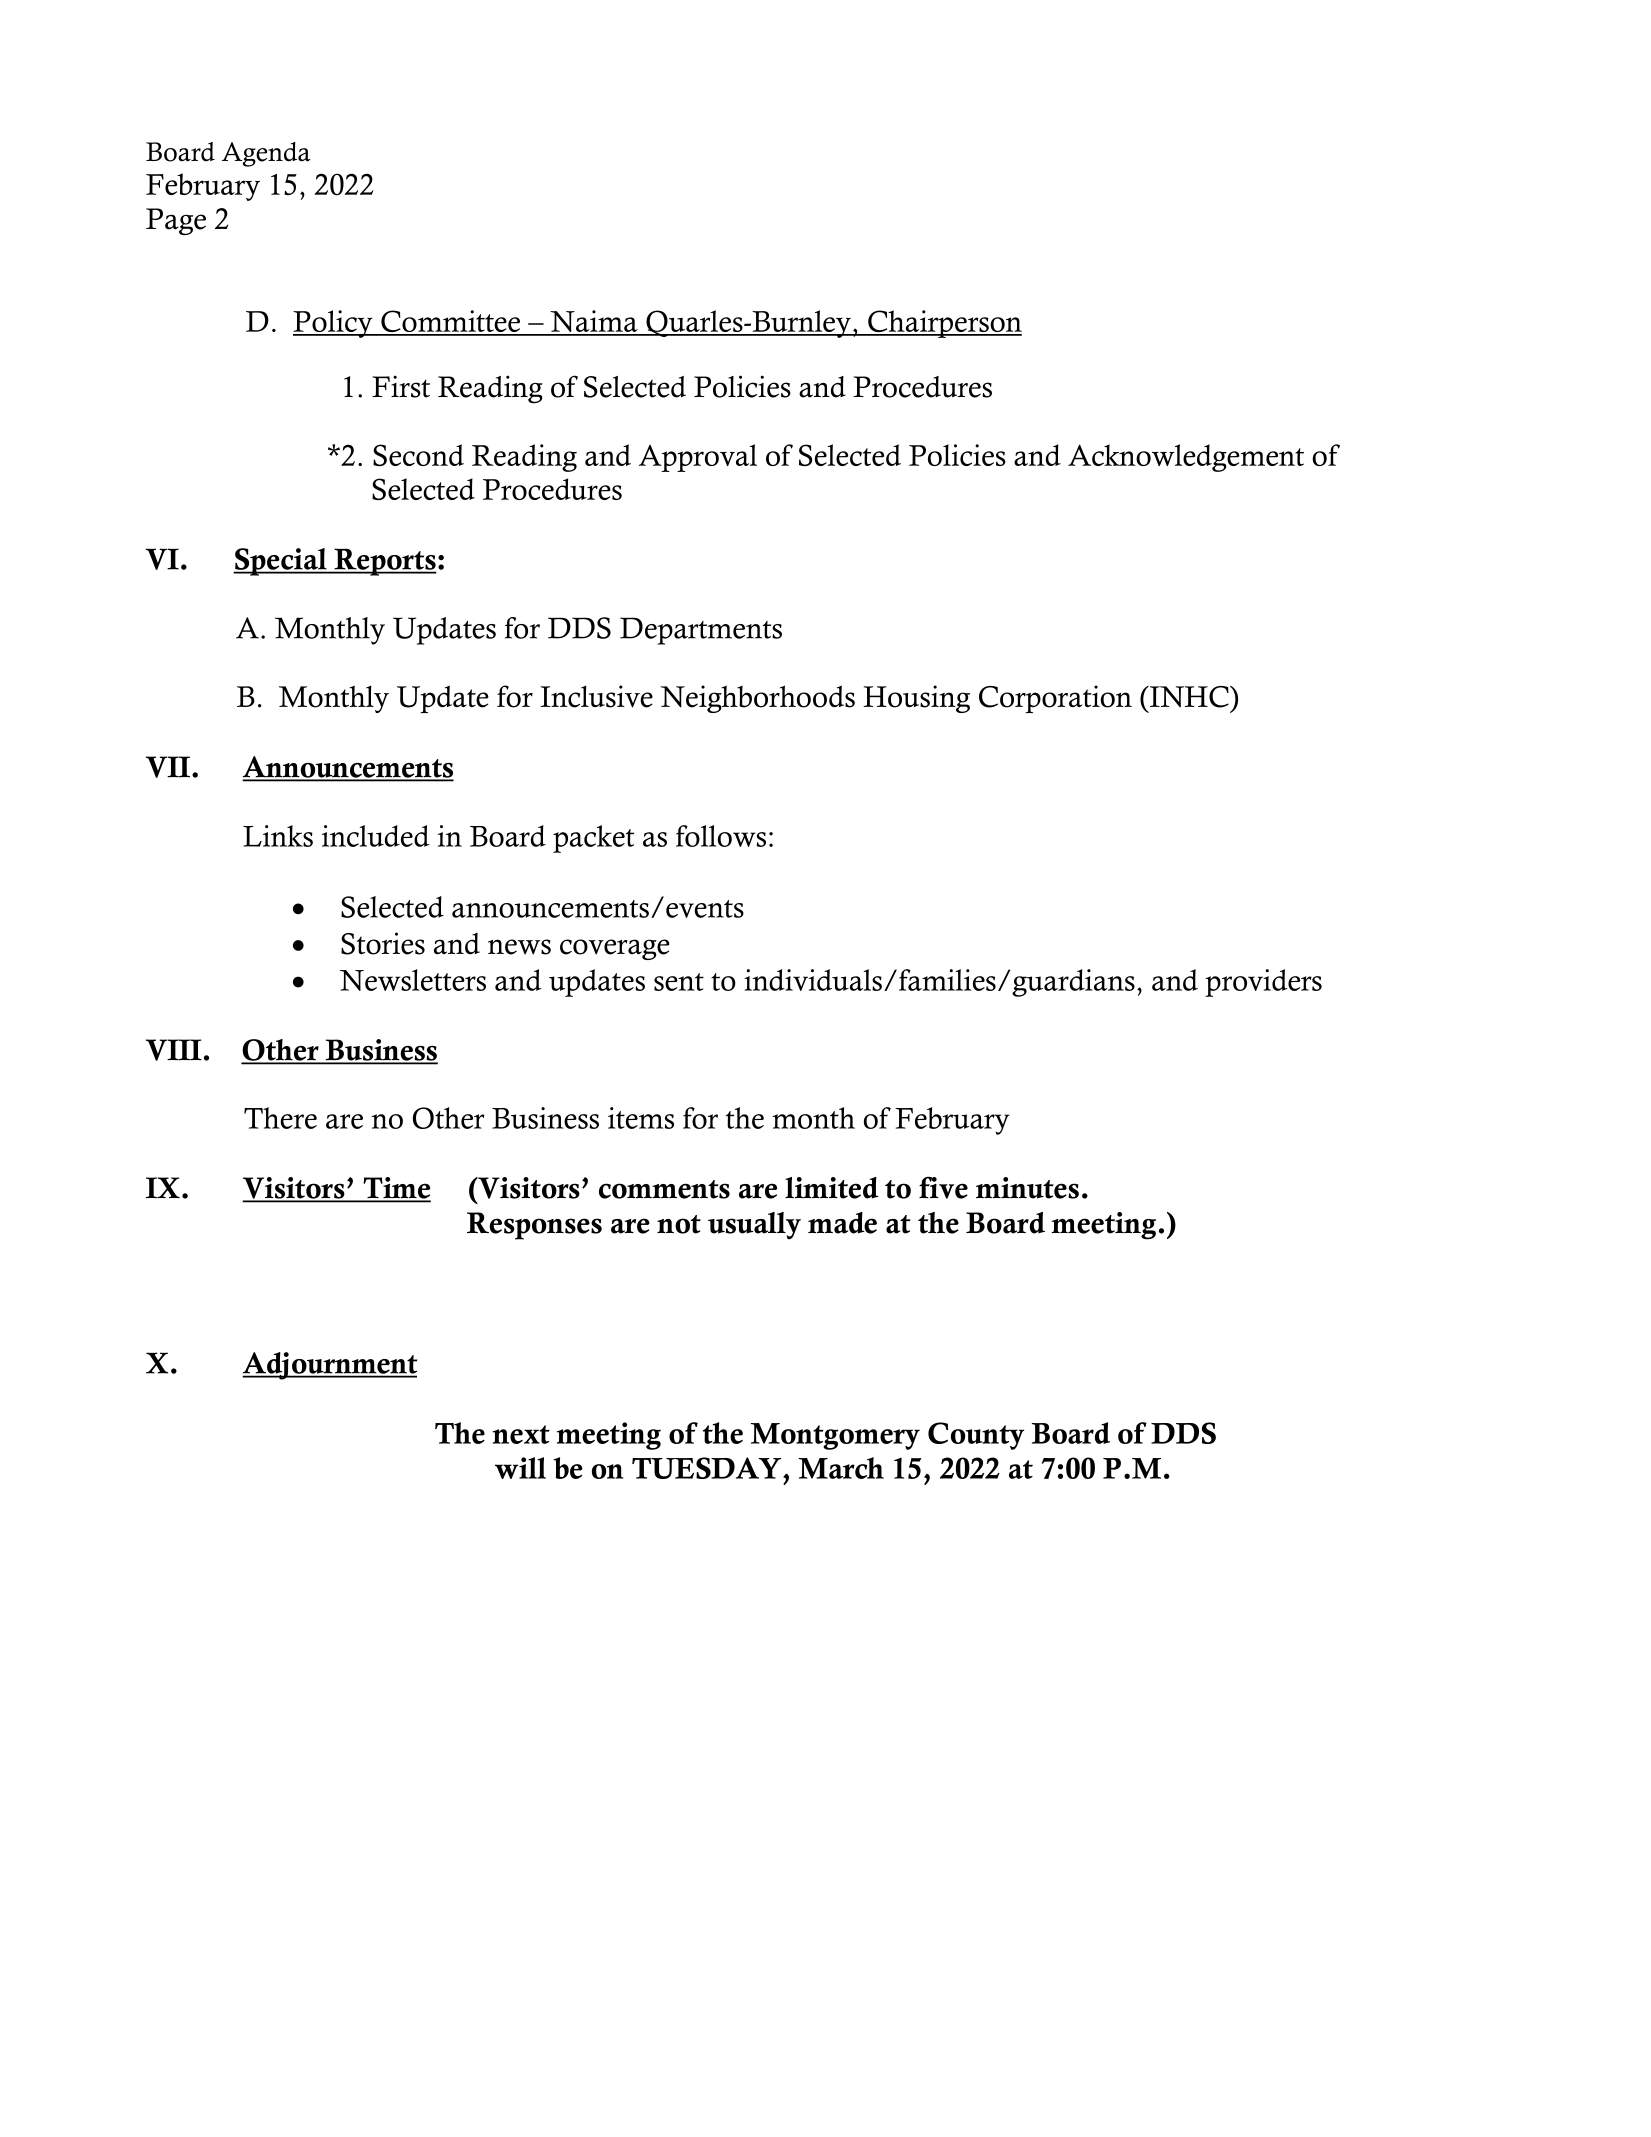  What do you see at coordinates (1055, 699) in the image?
I see `Corporation` at bounding box center [1055, 699].
